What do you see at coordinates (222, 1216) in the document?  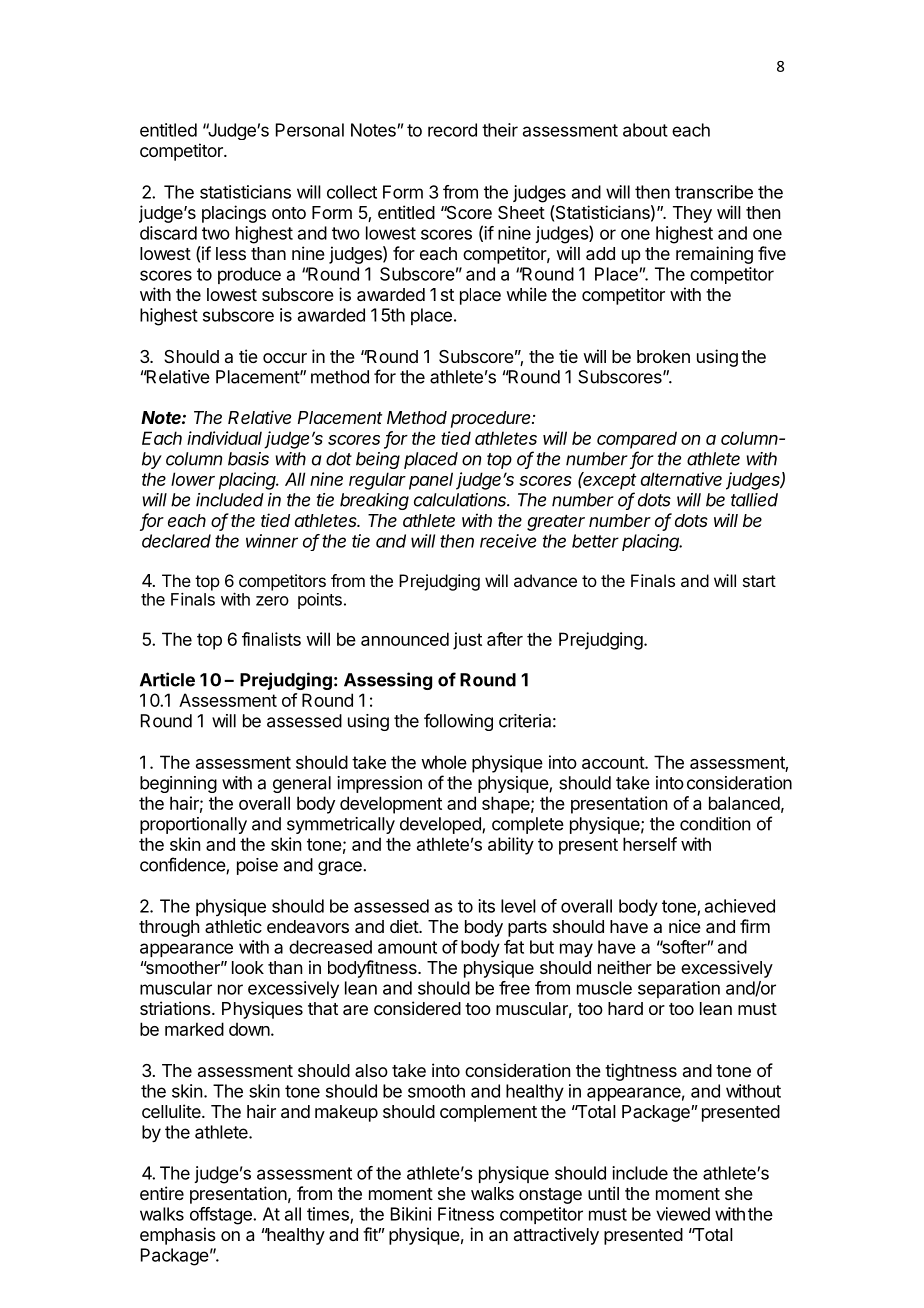 I see `offstage` at bounding box center [222, 1216].
